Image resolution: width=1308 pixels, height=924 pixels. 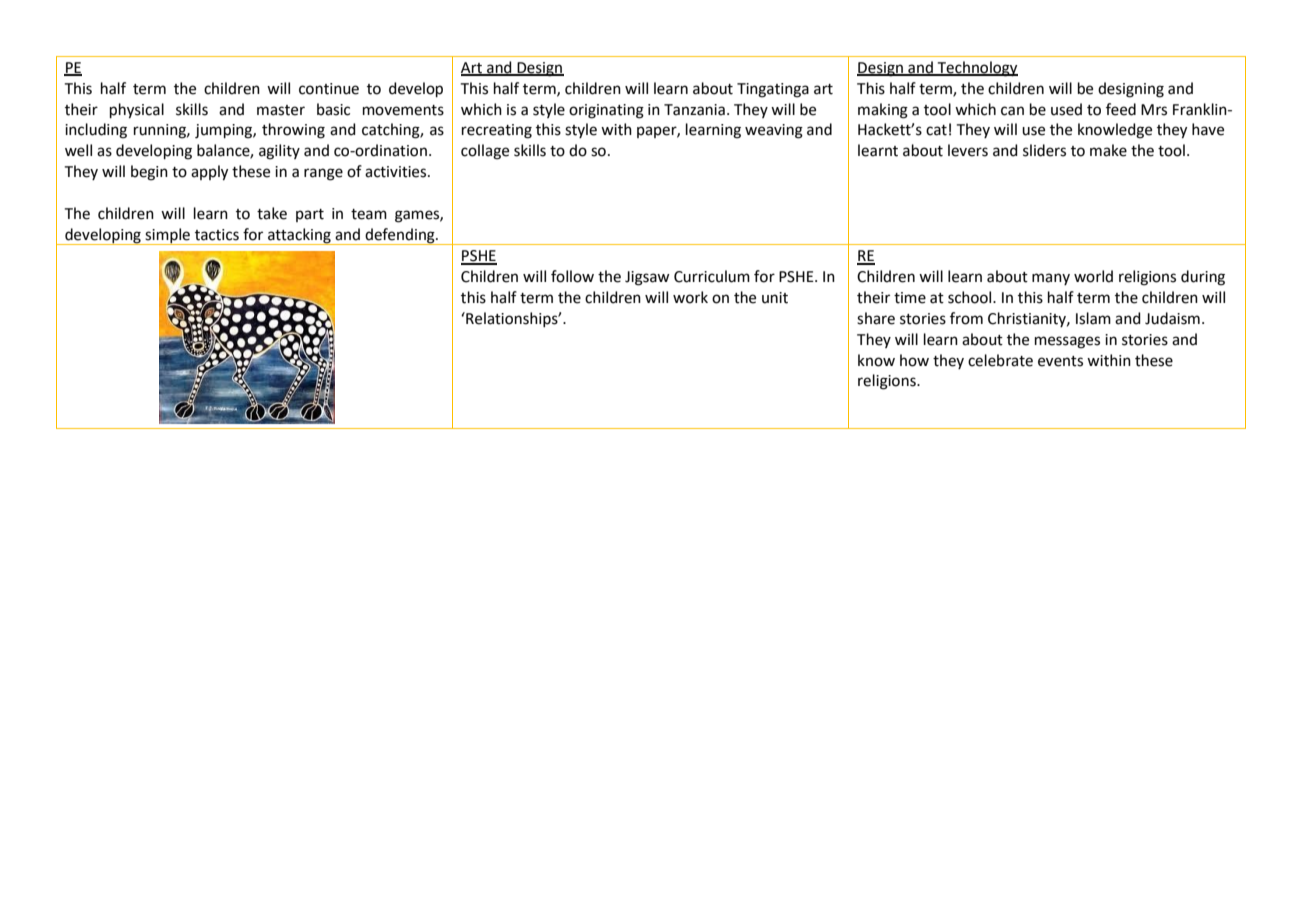 What do you see at coordinates (694, 110) in the image?
I see `Tanzania` at bounding box center [694, 110].
